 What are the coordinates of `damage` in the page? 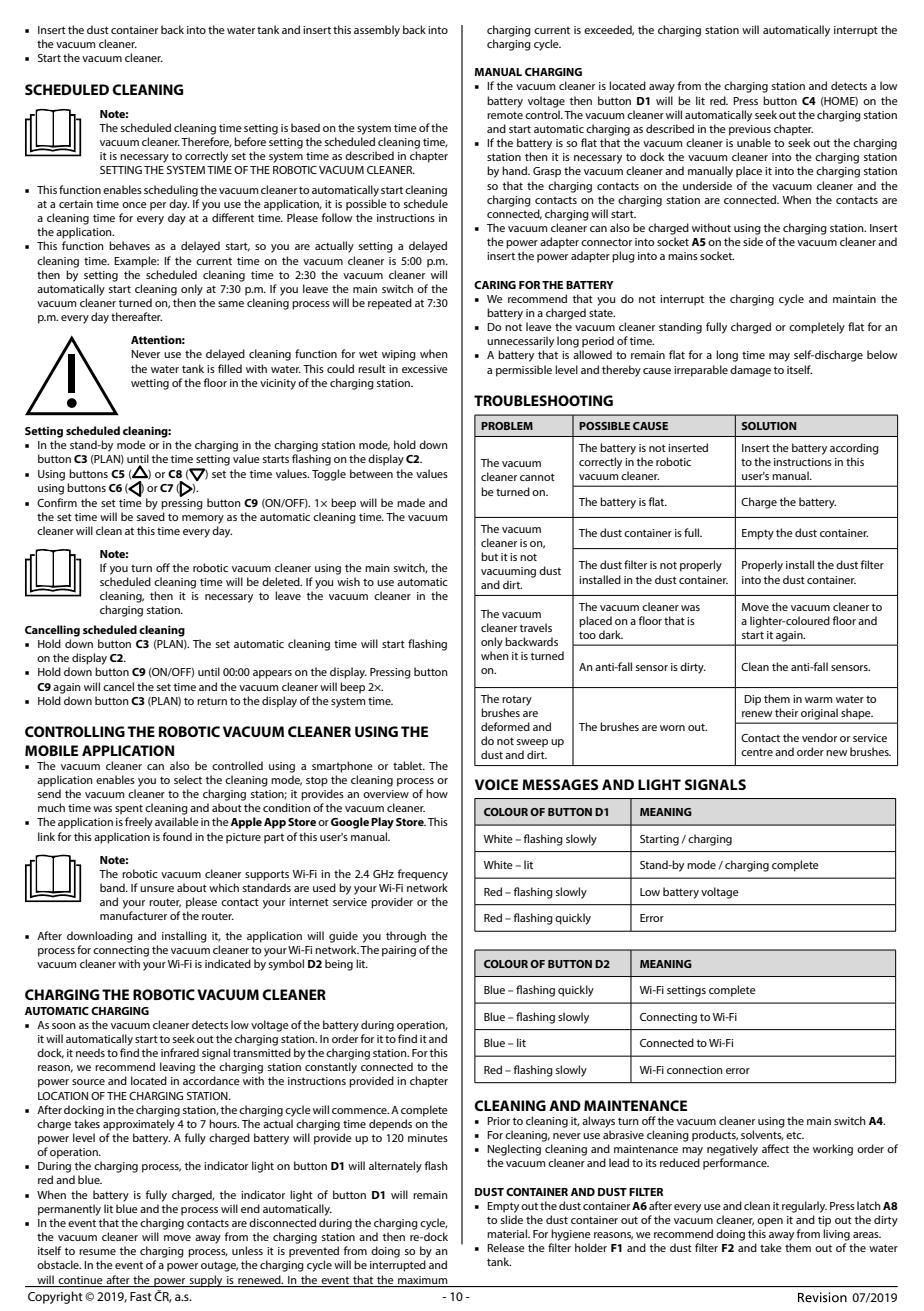 It's located at (750, 371).
